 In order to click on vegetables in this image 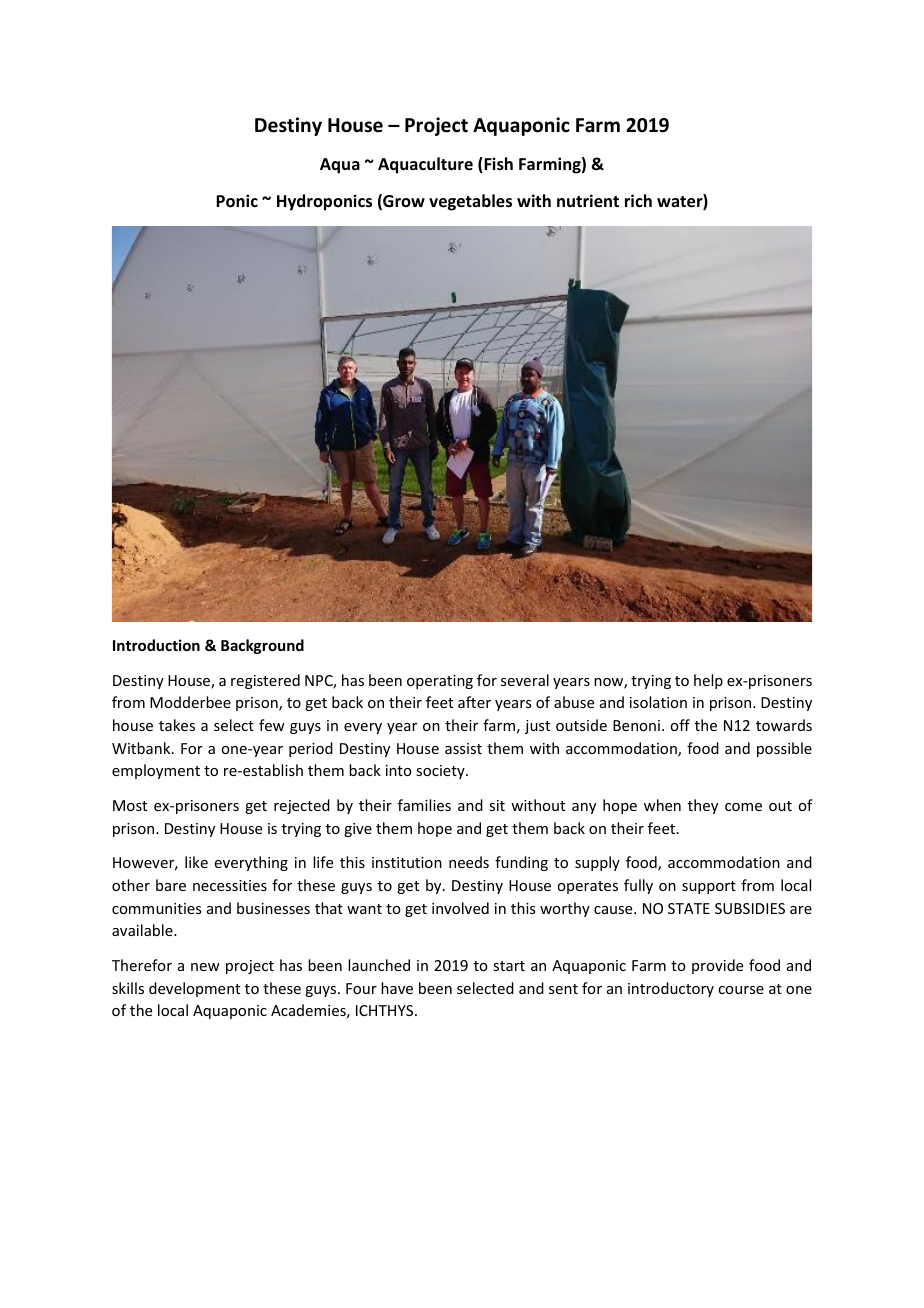, I will do `click(470, 202)`.
